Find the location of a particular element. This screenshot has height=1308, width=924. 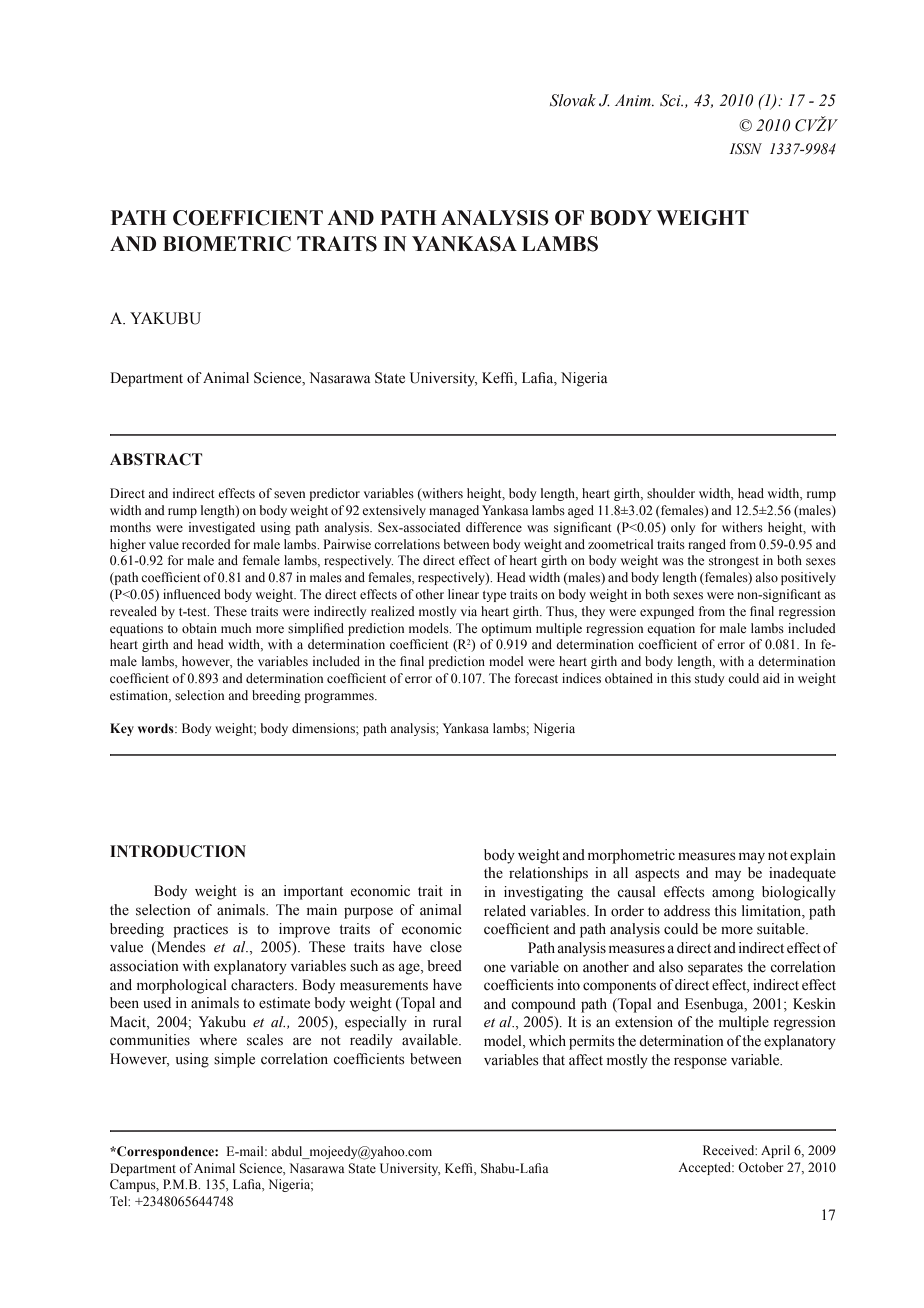

Slovak is located at coordinates (573, 100).
